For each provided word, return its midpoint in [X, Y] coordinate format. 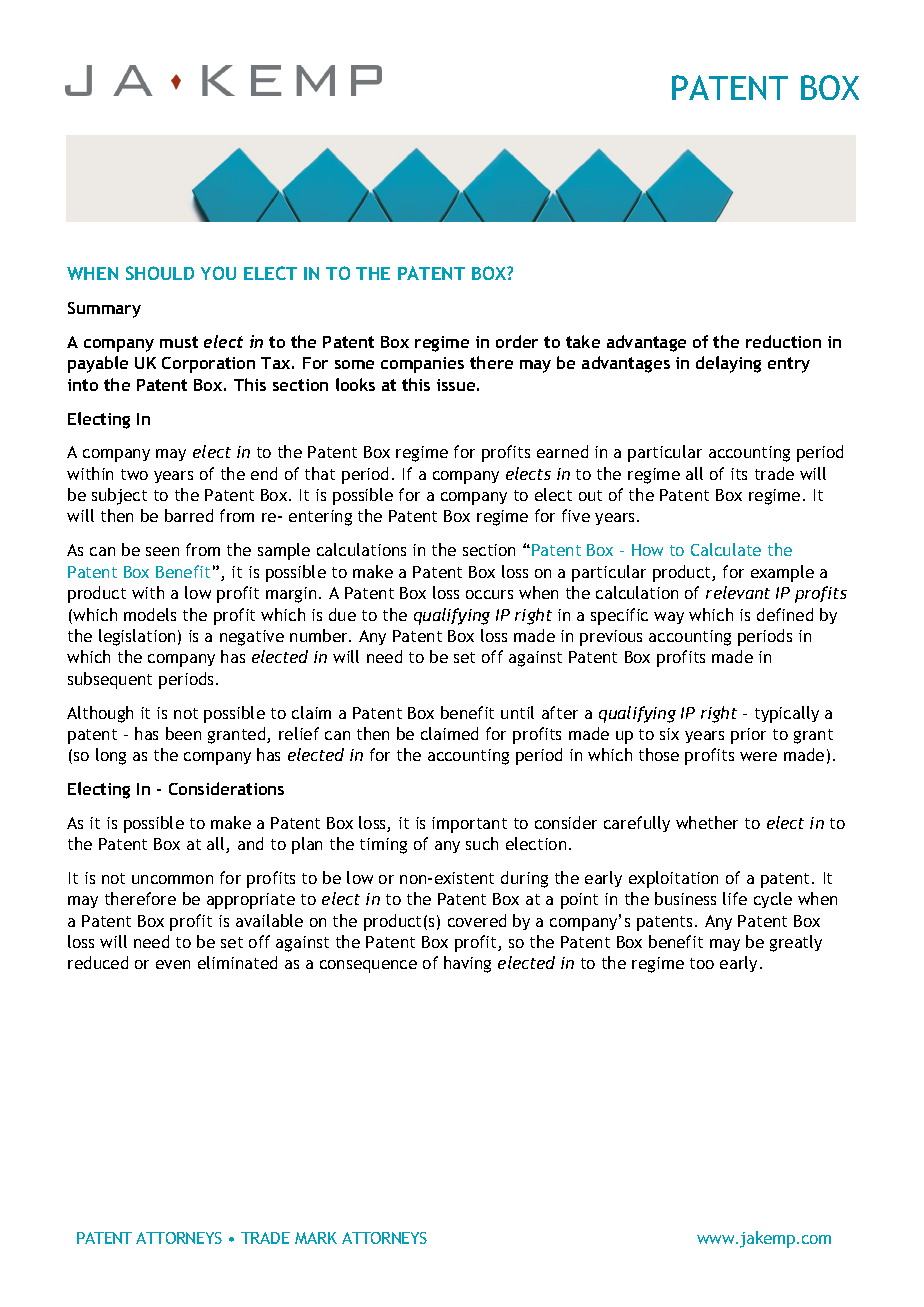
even [173, 964]
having [467, 964]
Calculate [726, 549]
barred [189, 515]
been [183, 733]
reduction [783, 341]
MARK [316, 1238]
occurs [489, 594]
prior [748, 736]
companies [422, 365]
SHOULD [160, 273]
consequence [368, 966]
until [517, 712]
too [702, 963]
